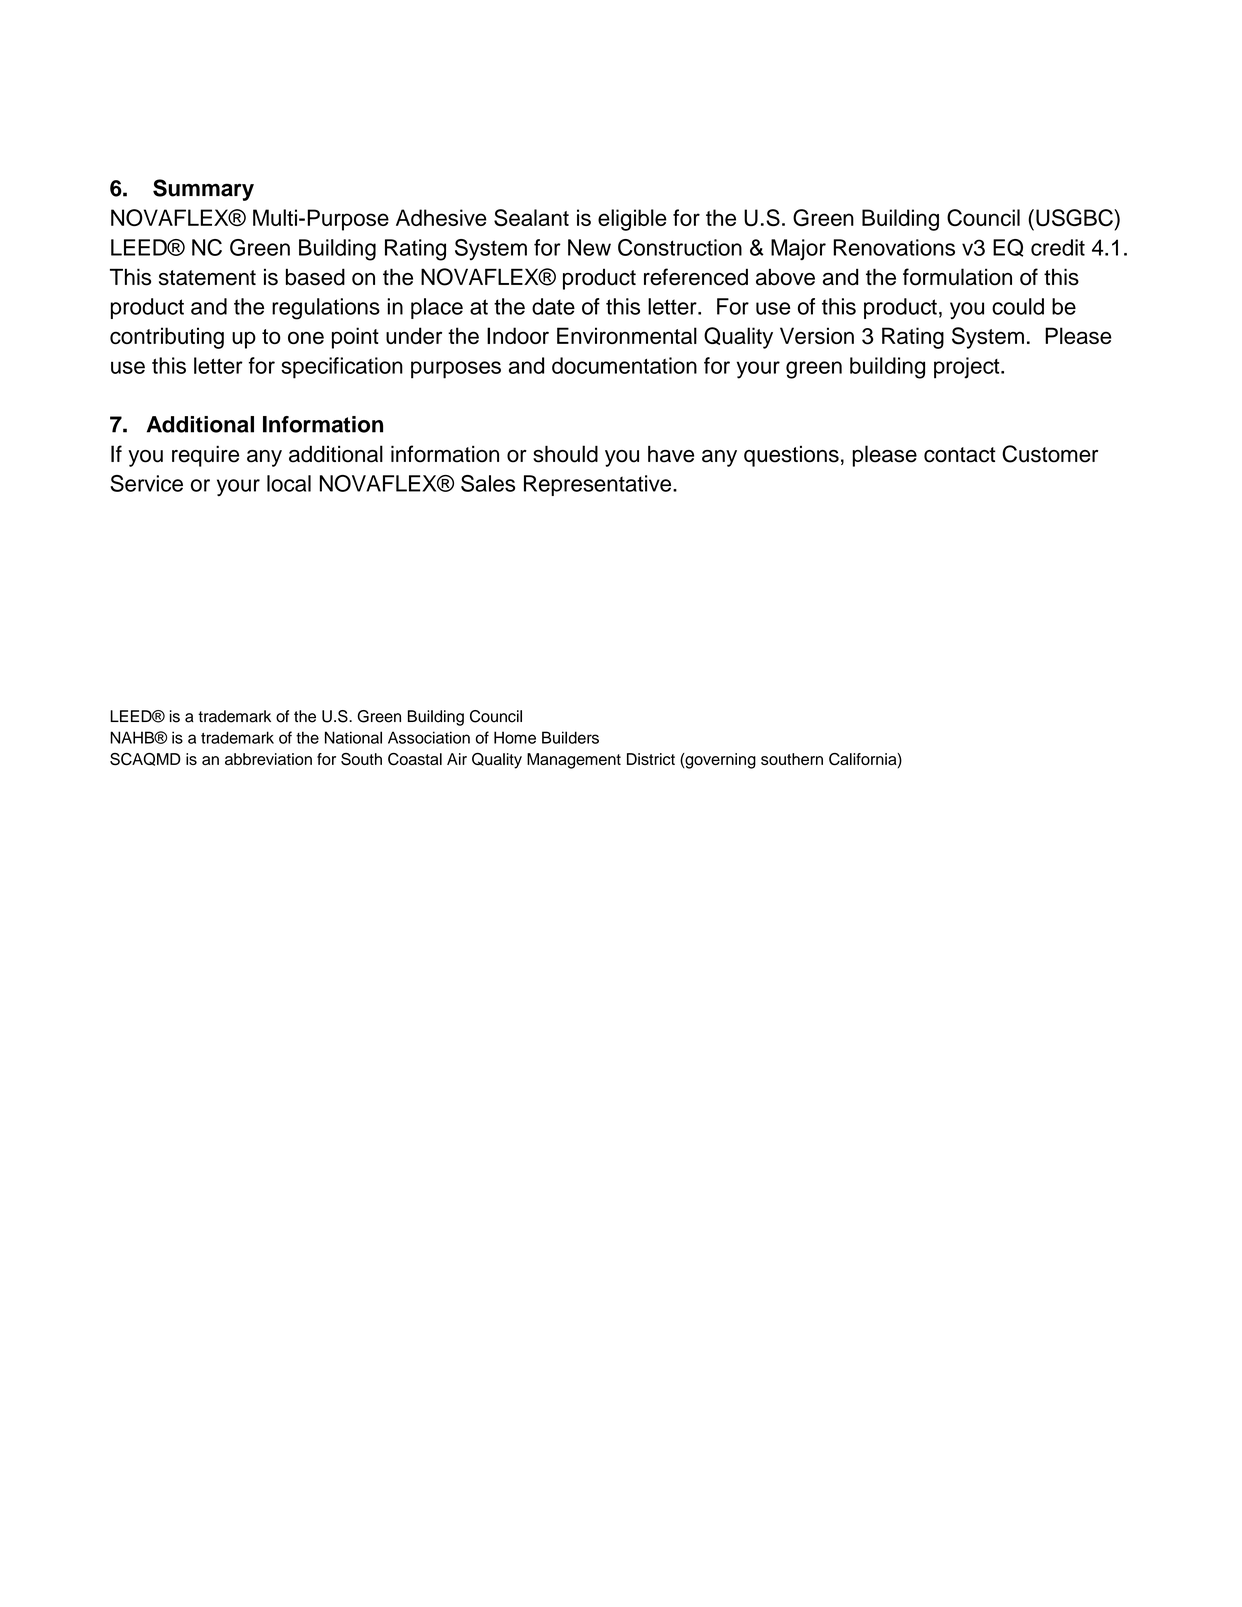 This document has width=1242, height=1607. What do you see at coordinates (570, 737) in the document?
I see `Builders` at bounding box center [570, 737].
